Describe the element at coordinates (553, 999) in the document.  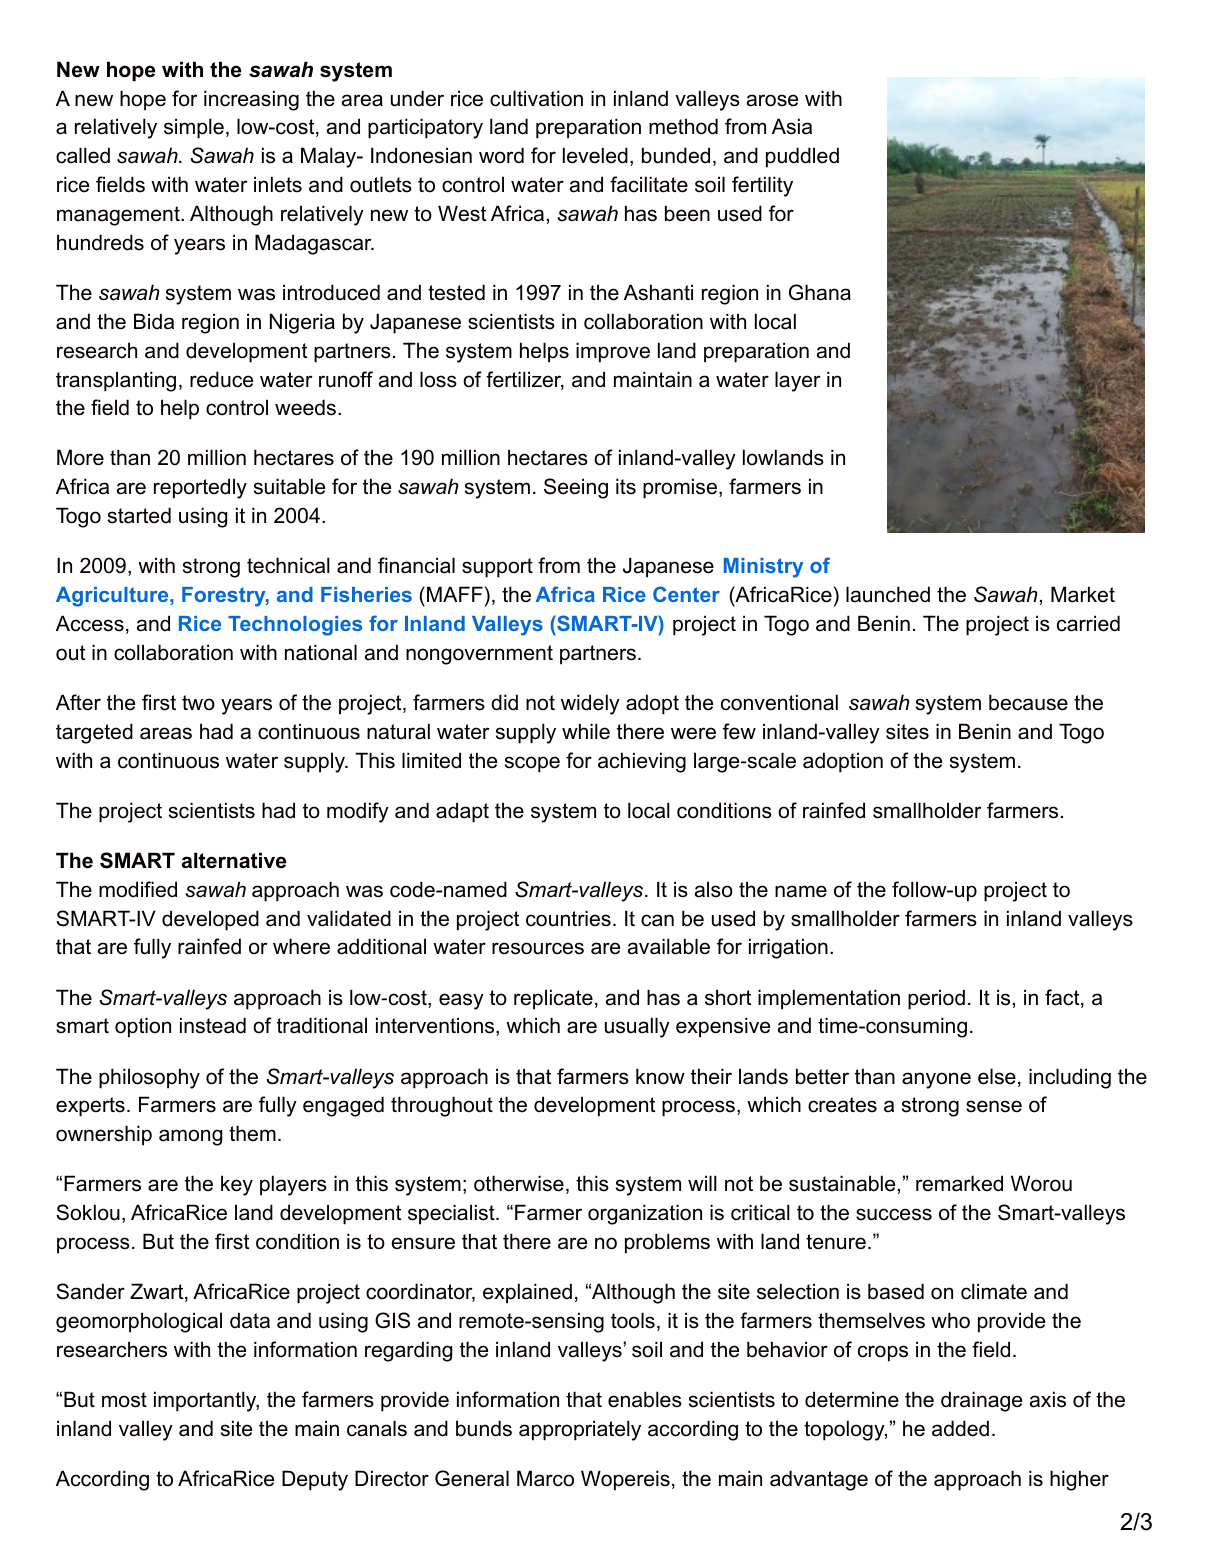
I see `replicate` at that location.
